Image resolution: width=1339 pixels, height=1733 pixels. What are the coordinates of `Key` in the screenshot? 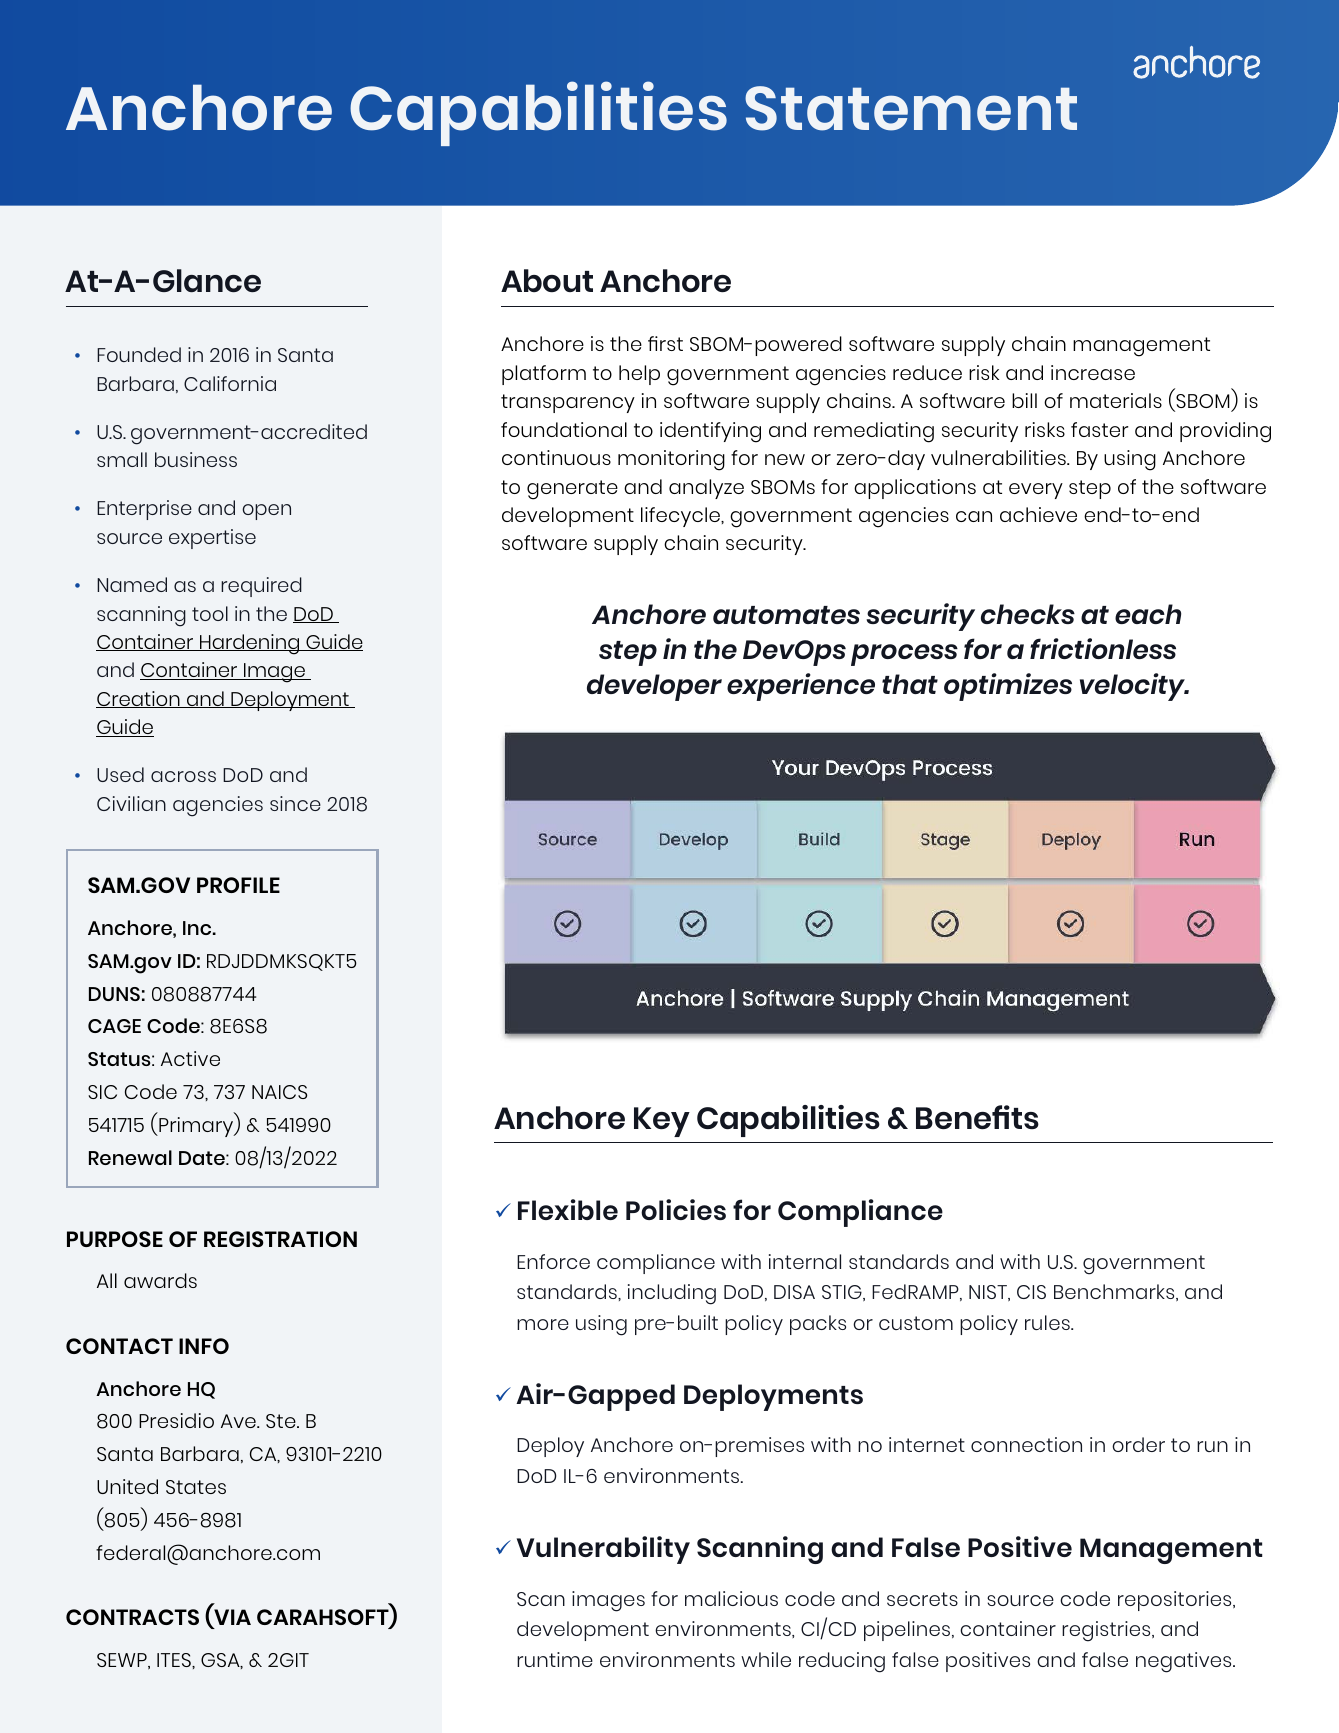 It's located at (662, 1122).
